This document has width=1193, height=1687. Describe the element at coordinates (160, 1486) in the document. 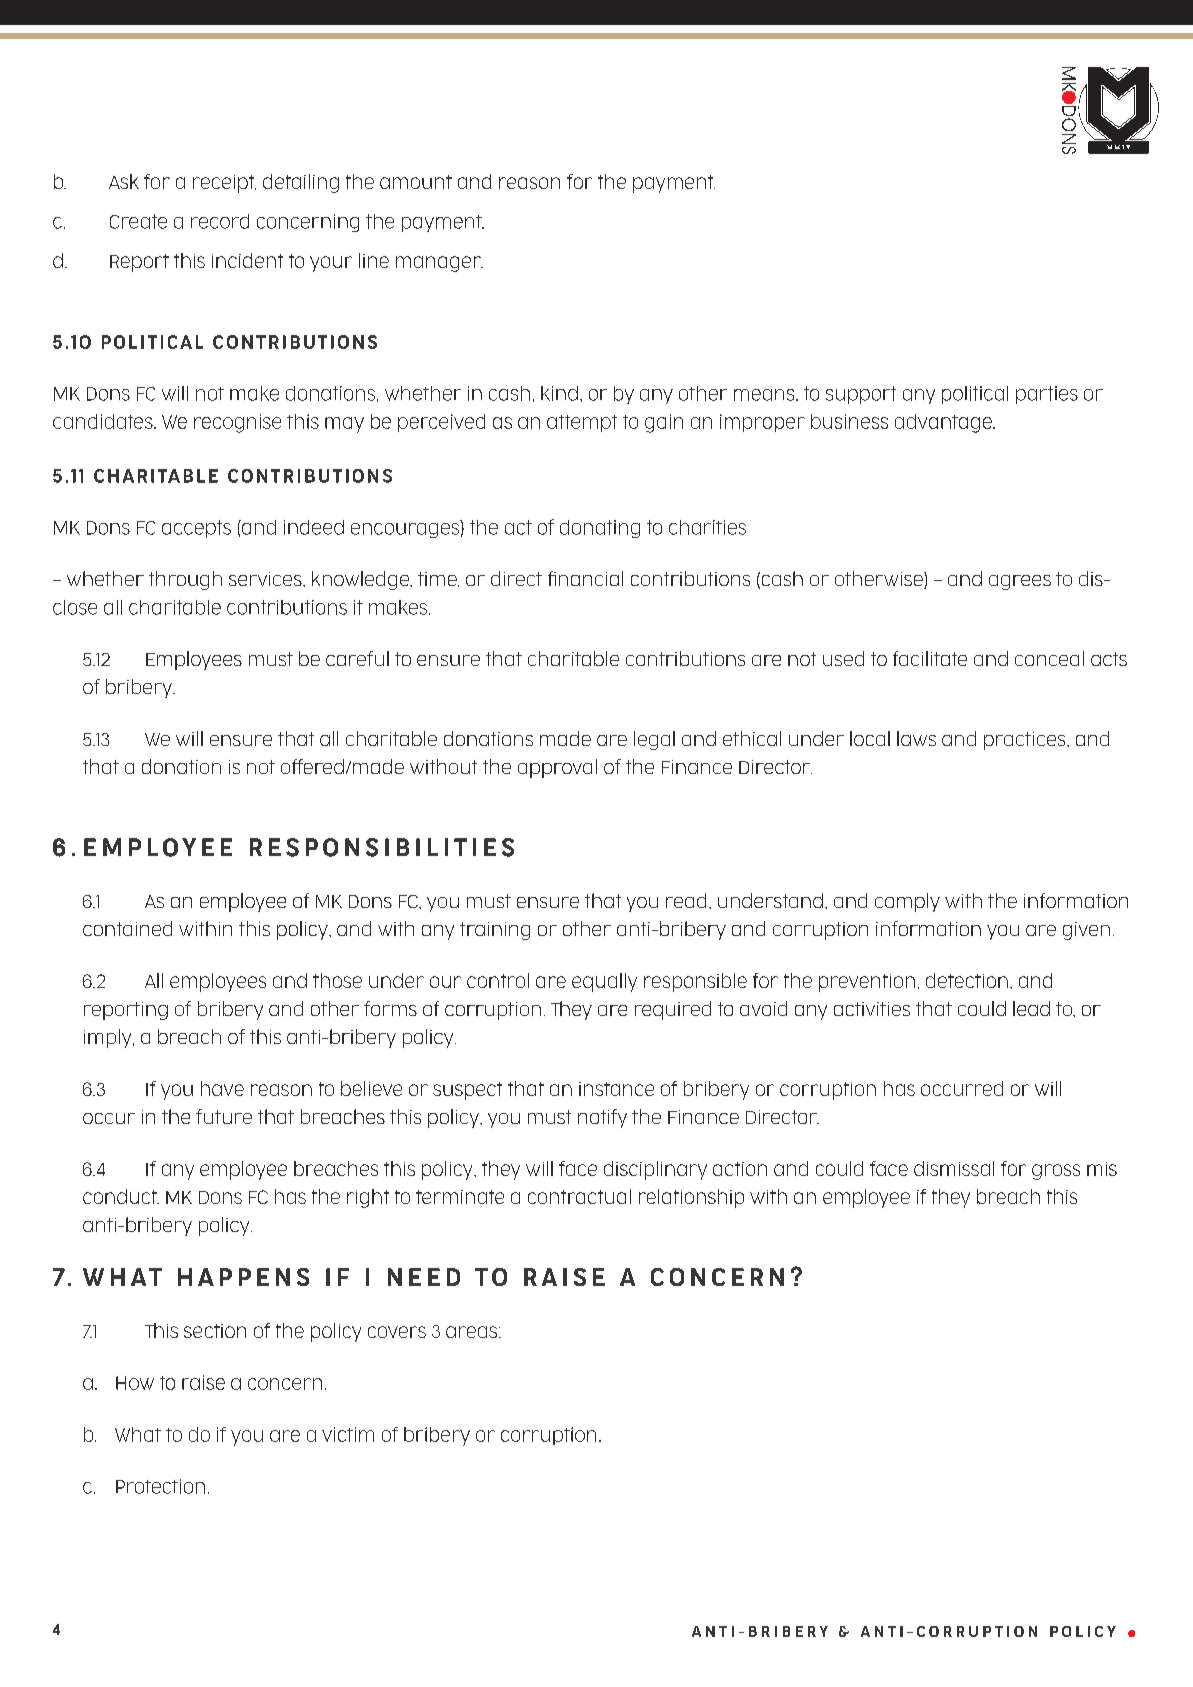

I see `Protection` at that location.
